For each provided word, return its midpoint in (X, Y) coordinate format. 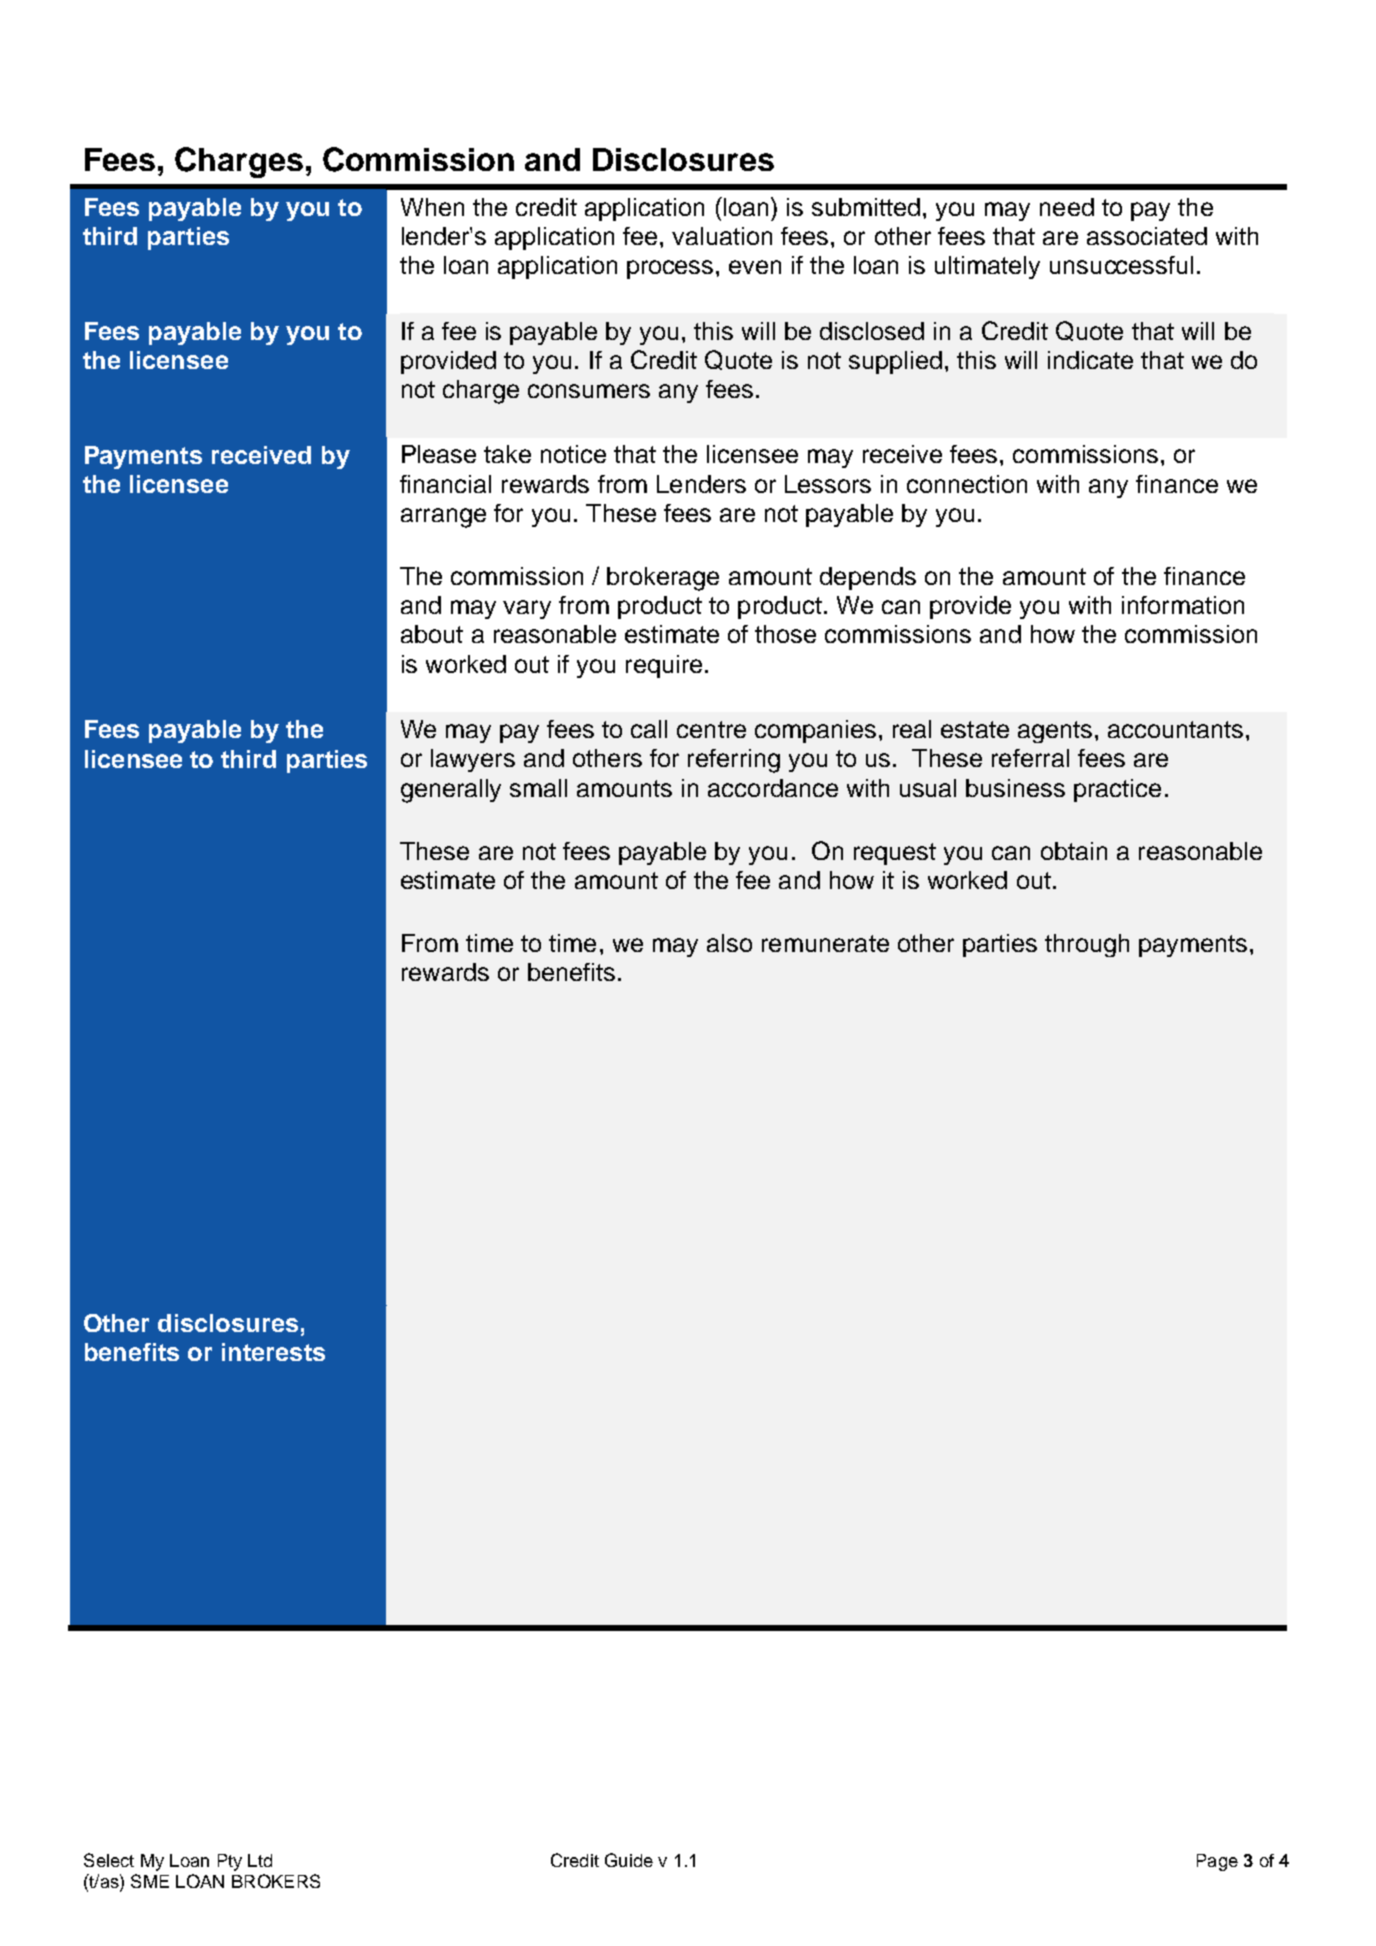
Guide (629, 1860)
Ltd (260, 1860)
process (670, 269)
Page (1217, 1862)
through (1087, 945)
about (432, 634)
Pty (230, 1862)
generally (451, 791)
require (664, 666)
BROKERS (276, 1881)
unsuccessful (1121, 265)
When (432, 207)
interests (273, 1352)
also (729, 943)
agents (1055, 732)
